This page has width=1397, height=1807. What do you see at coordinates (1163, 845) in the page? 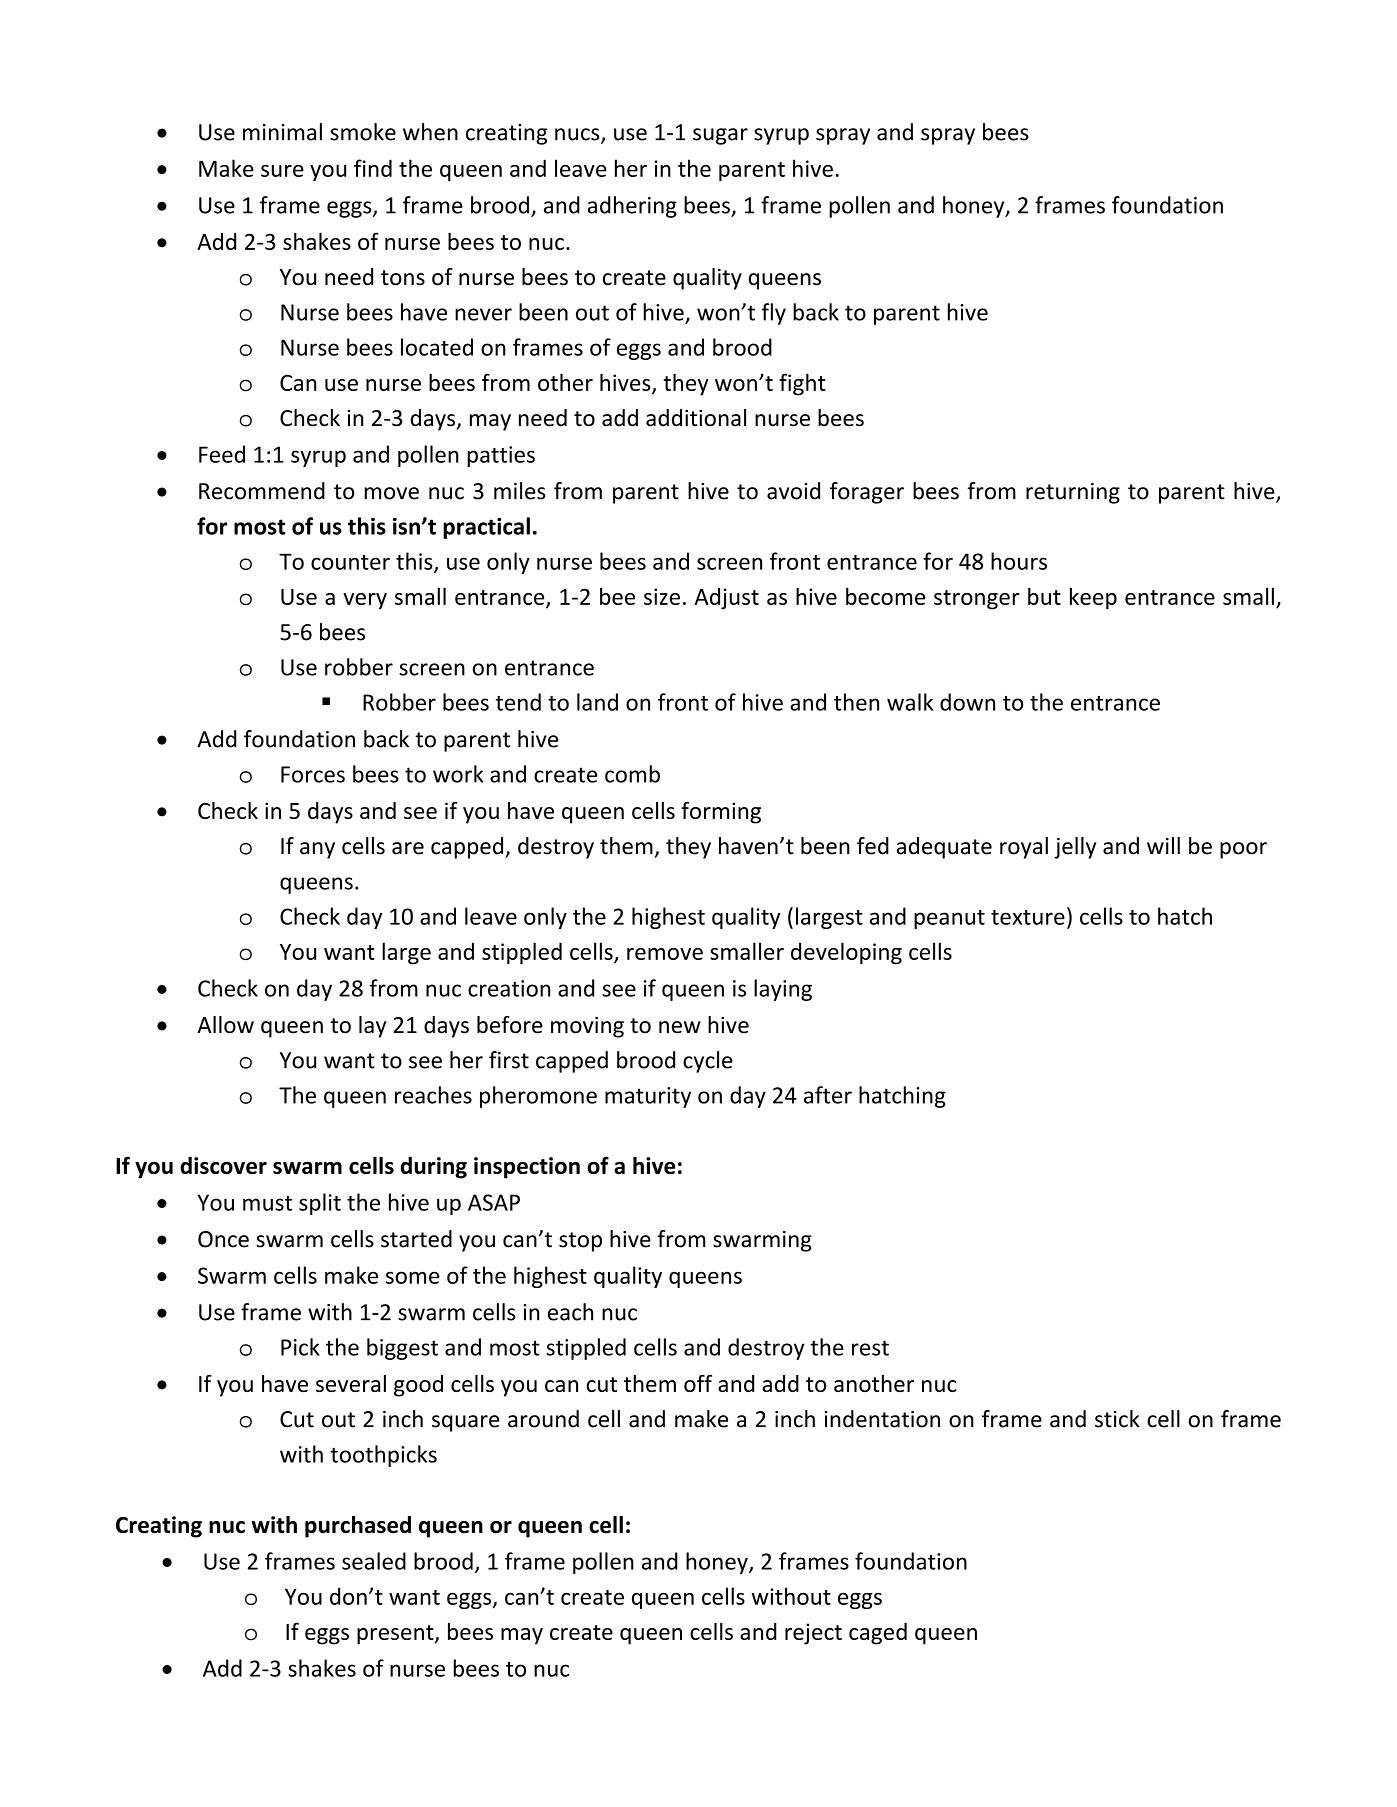
I see `will` at bounding box center [1163, 845].
